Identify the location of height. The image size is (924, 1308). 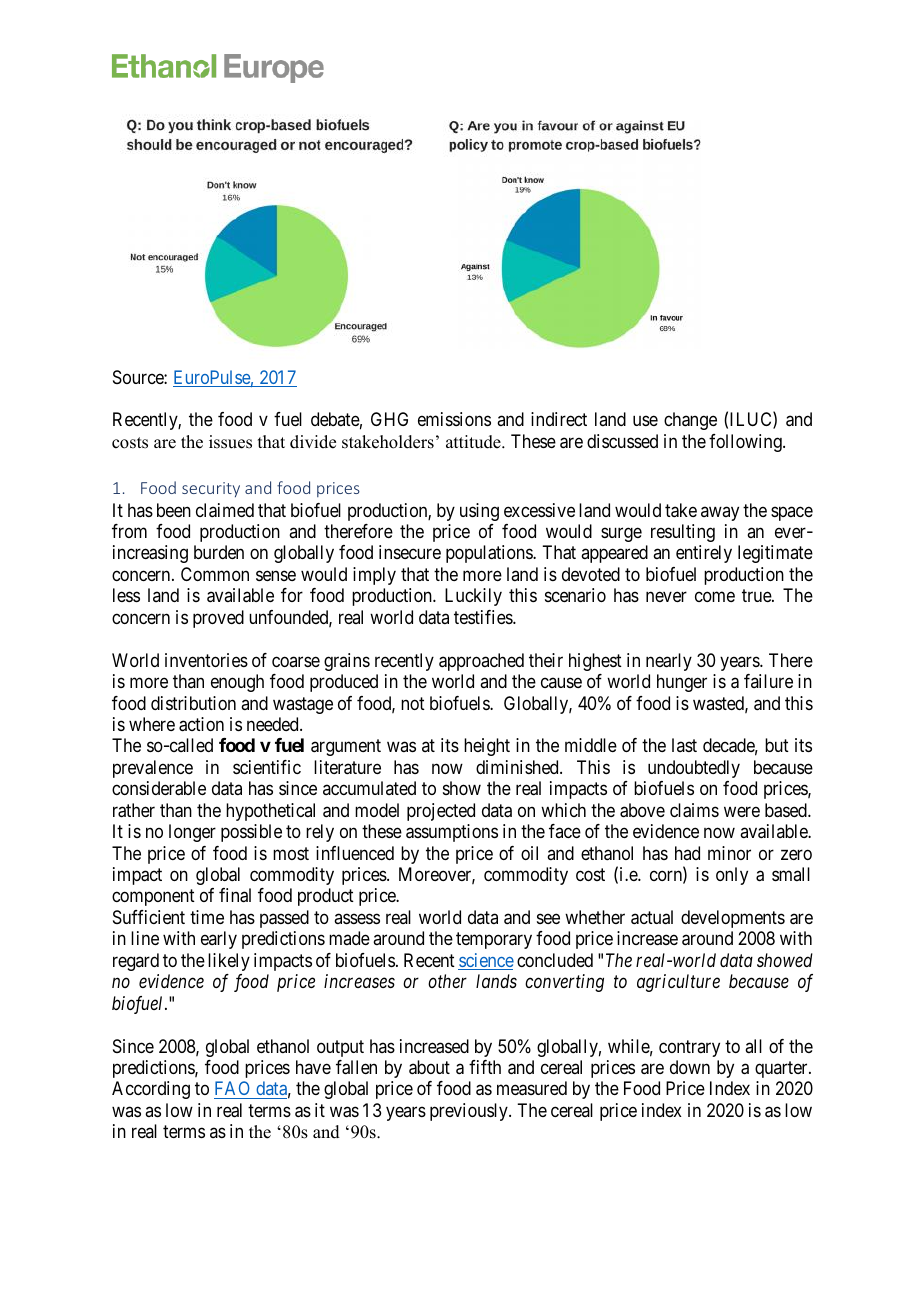
(487, 747).
